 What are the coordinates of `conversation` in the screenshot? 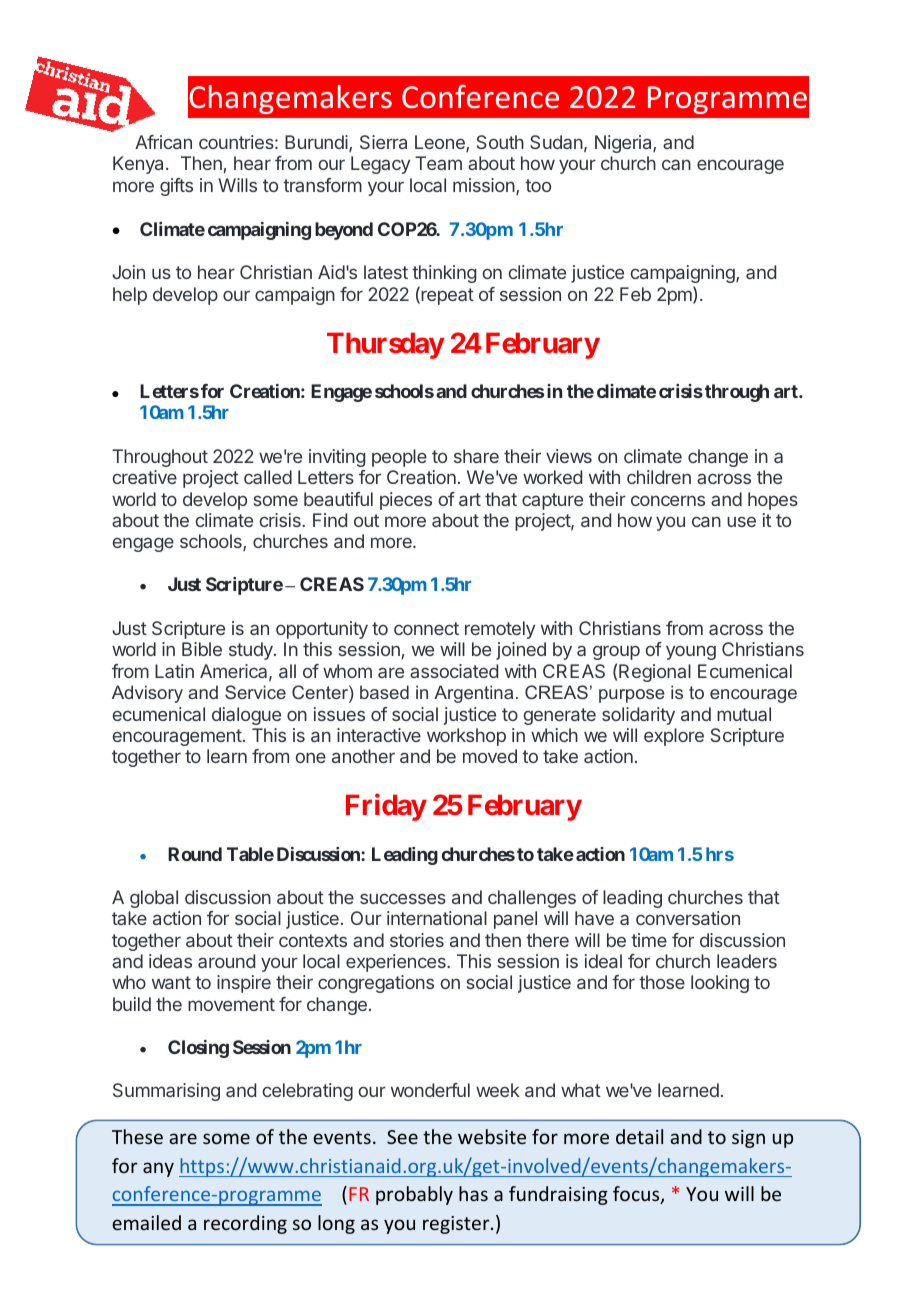 It's located at (688, 918).
